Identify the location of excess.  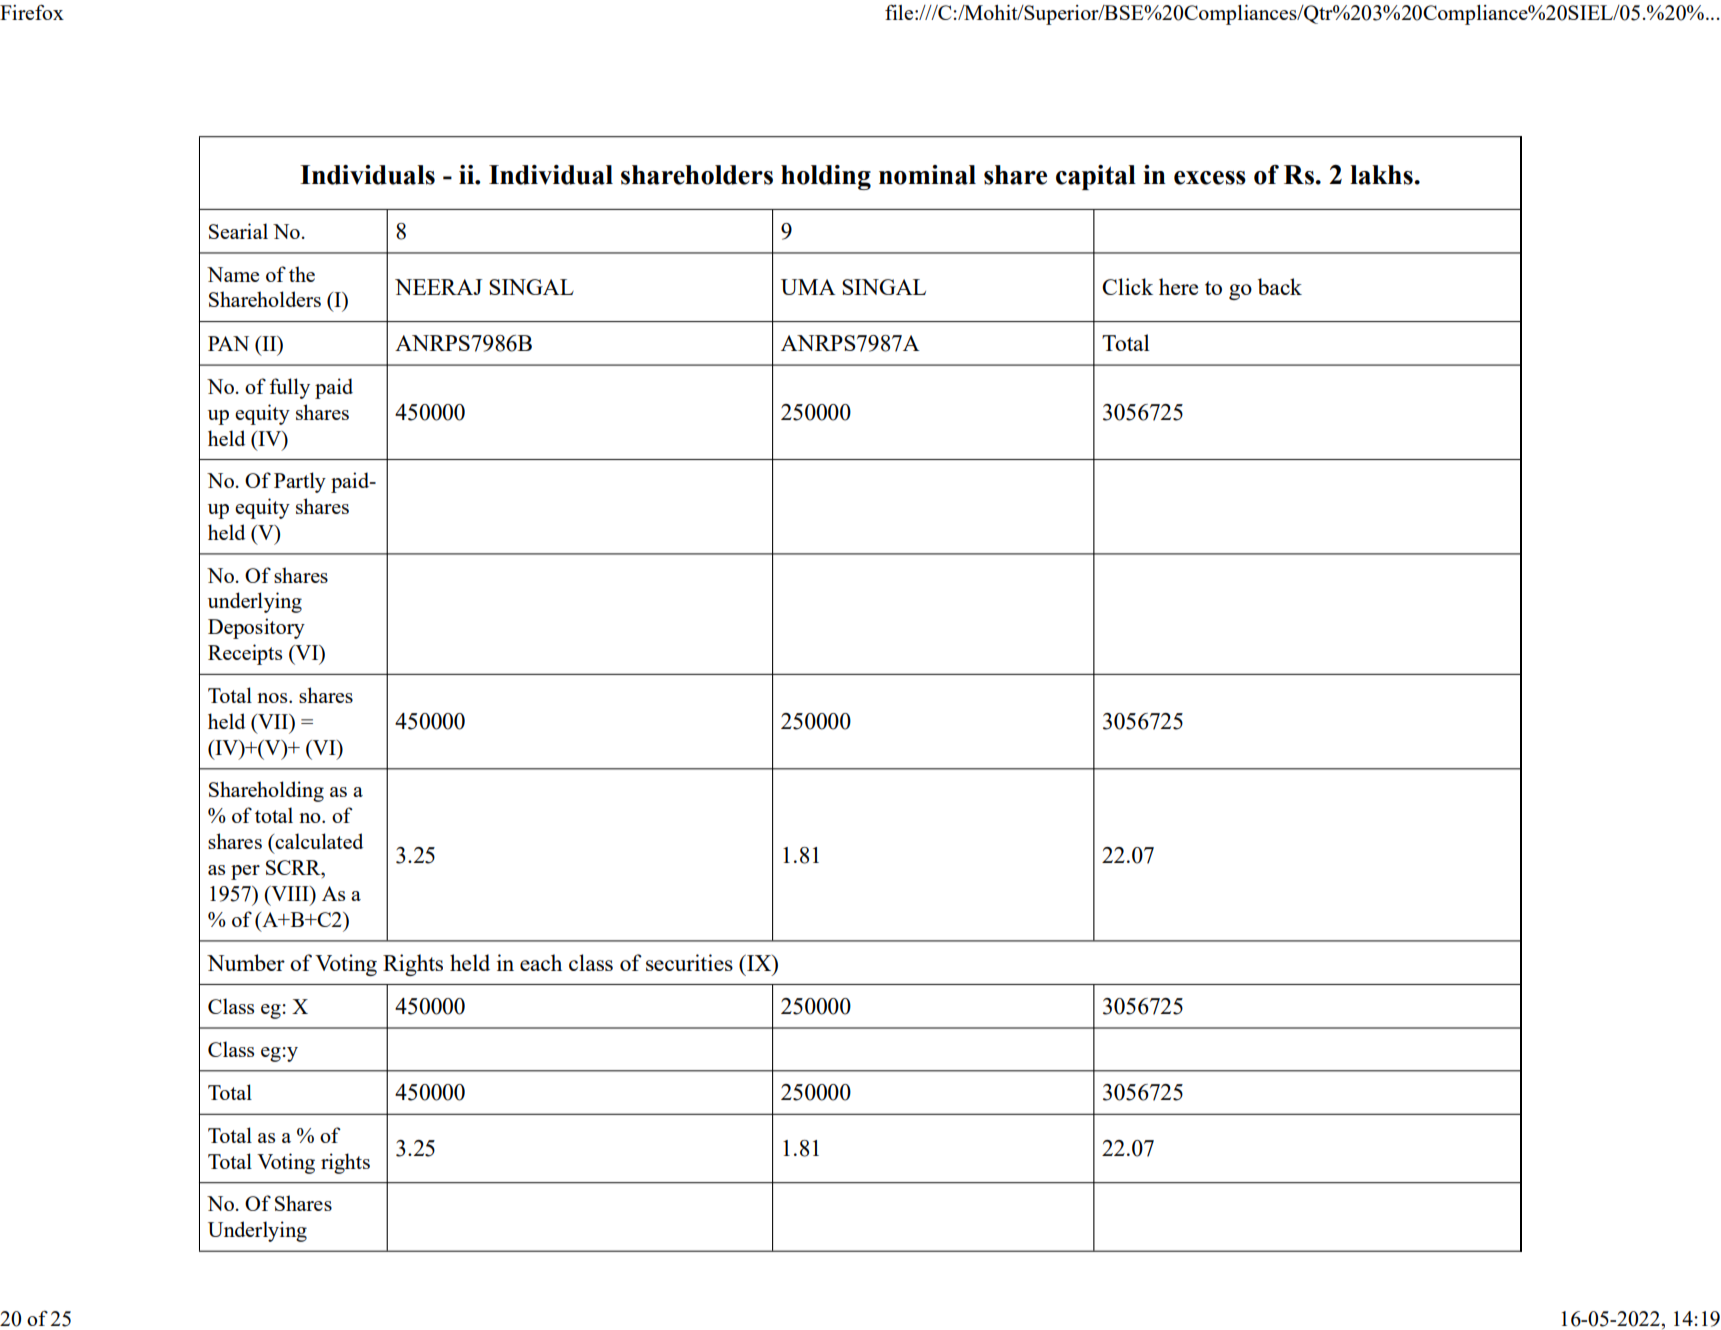
(1210, 178).
